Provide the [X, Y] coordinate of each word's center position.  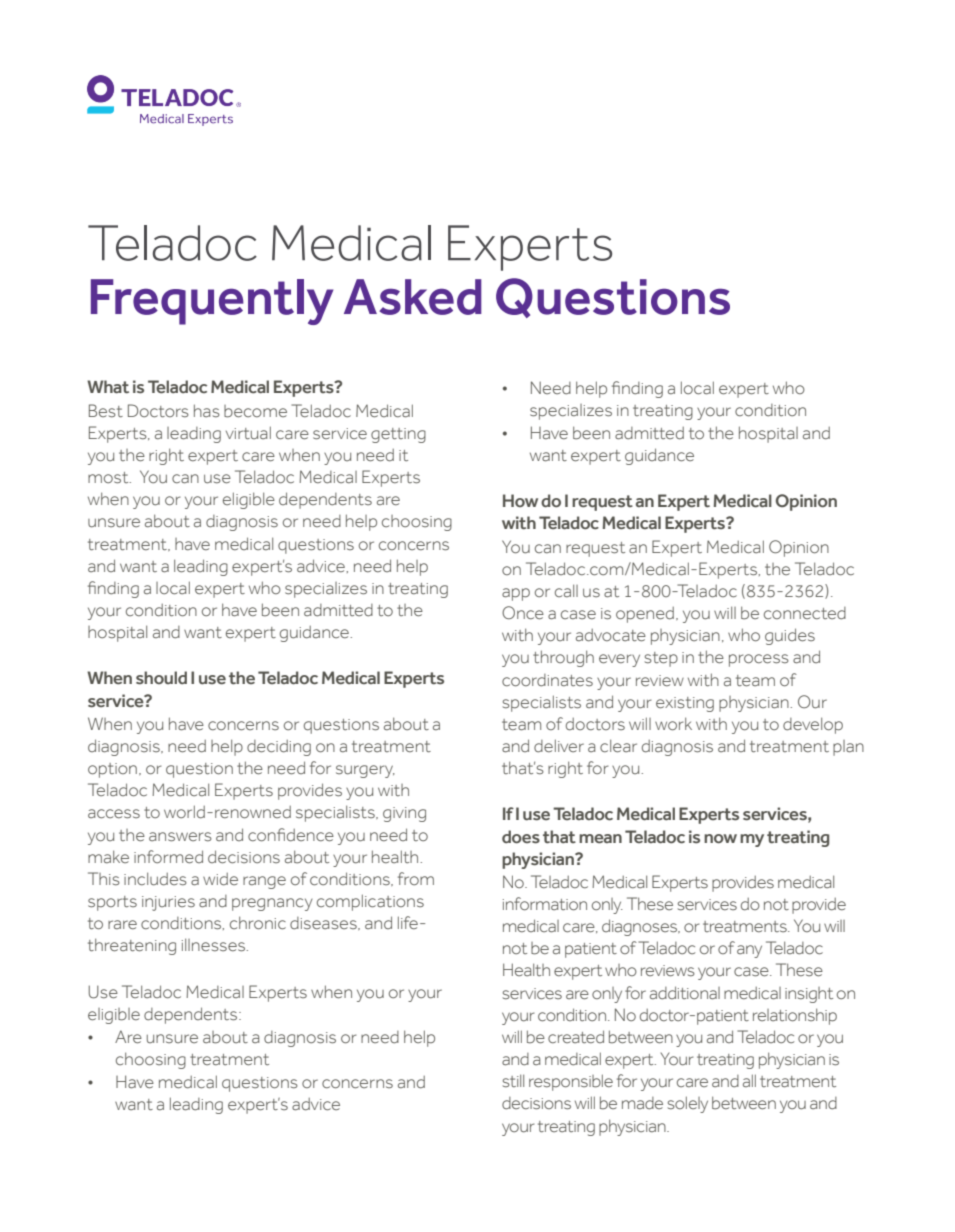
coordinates [547, 680]
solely [688, 1104]
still [513, 1081]
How [520, 500]
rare [122, 924]
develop [813, 725]
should [161, 678]
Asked [413, 297]
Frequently [212, 302]
